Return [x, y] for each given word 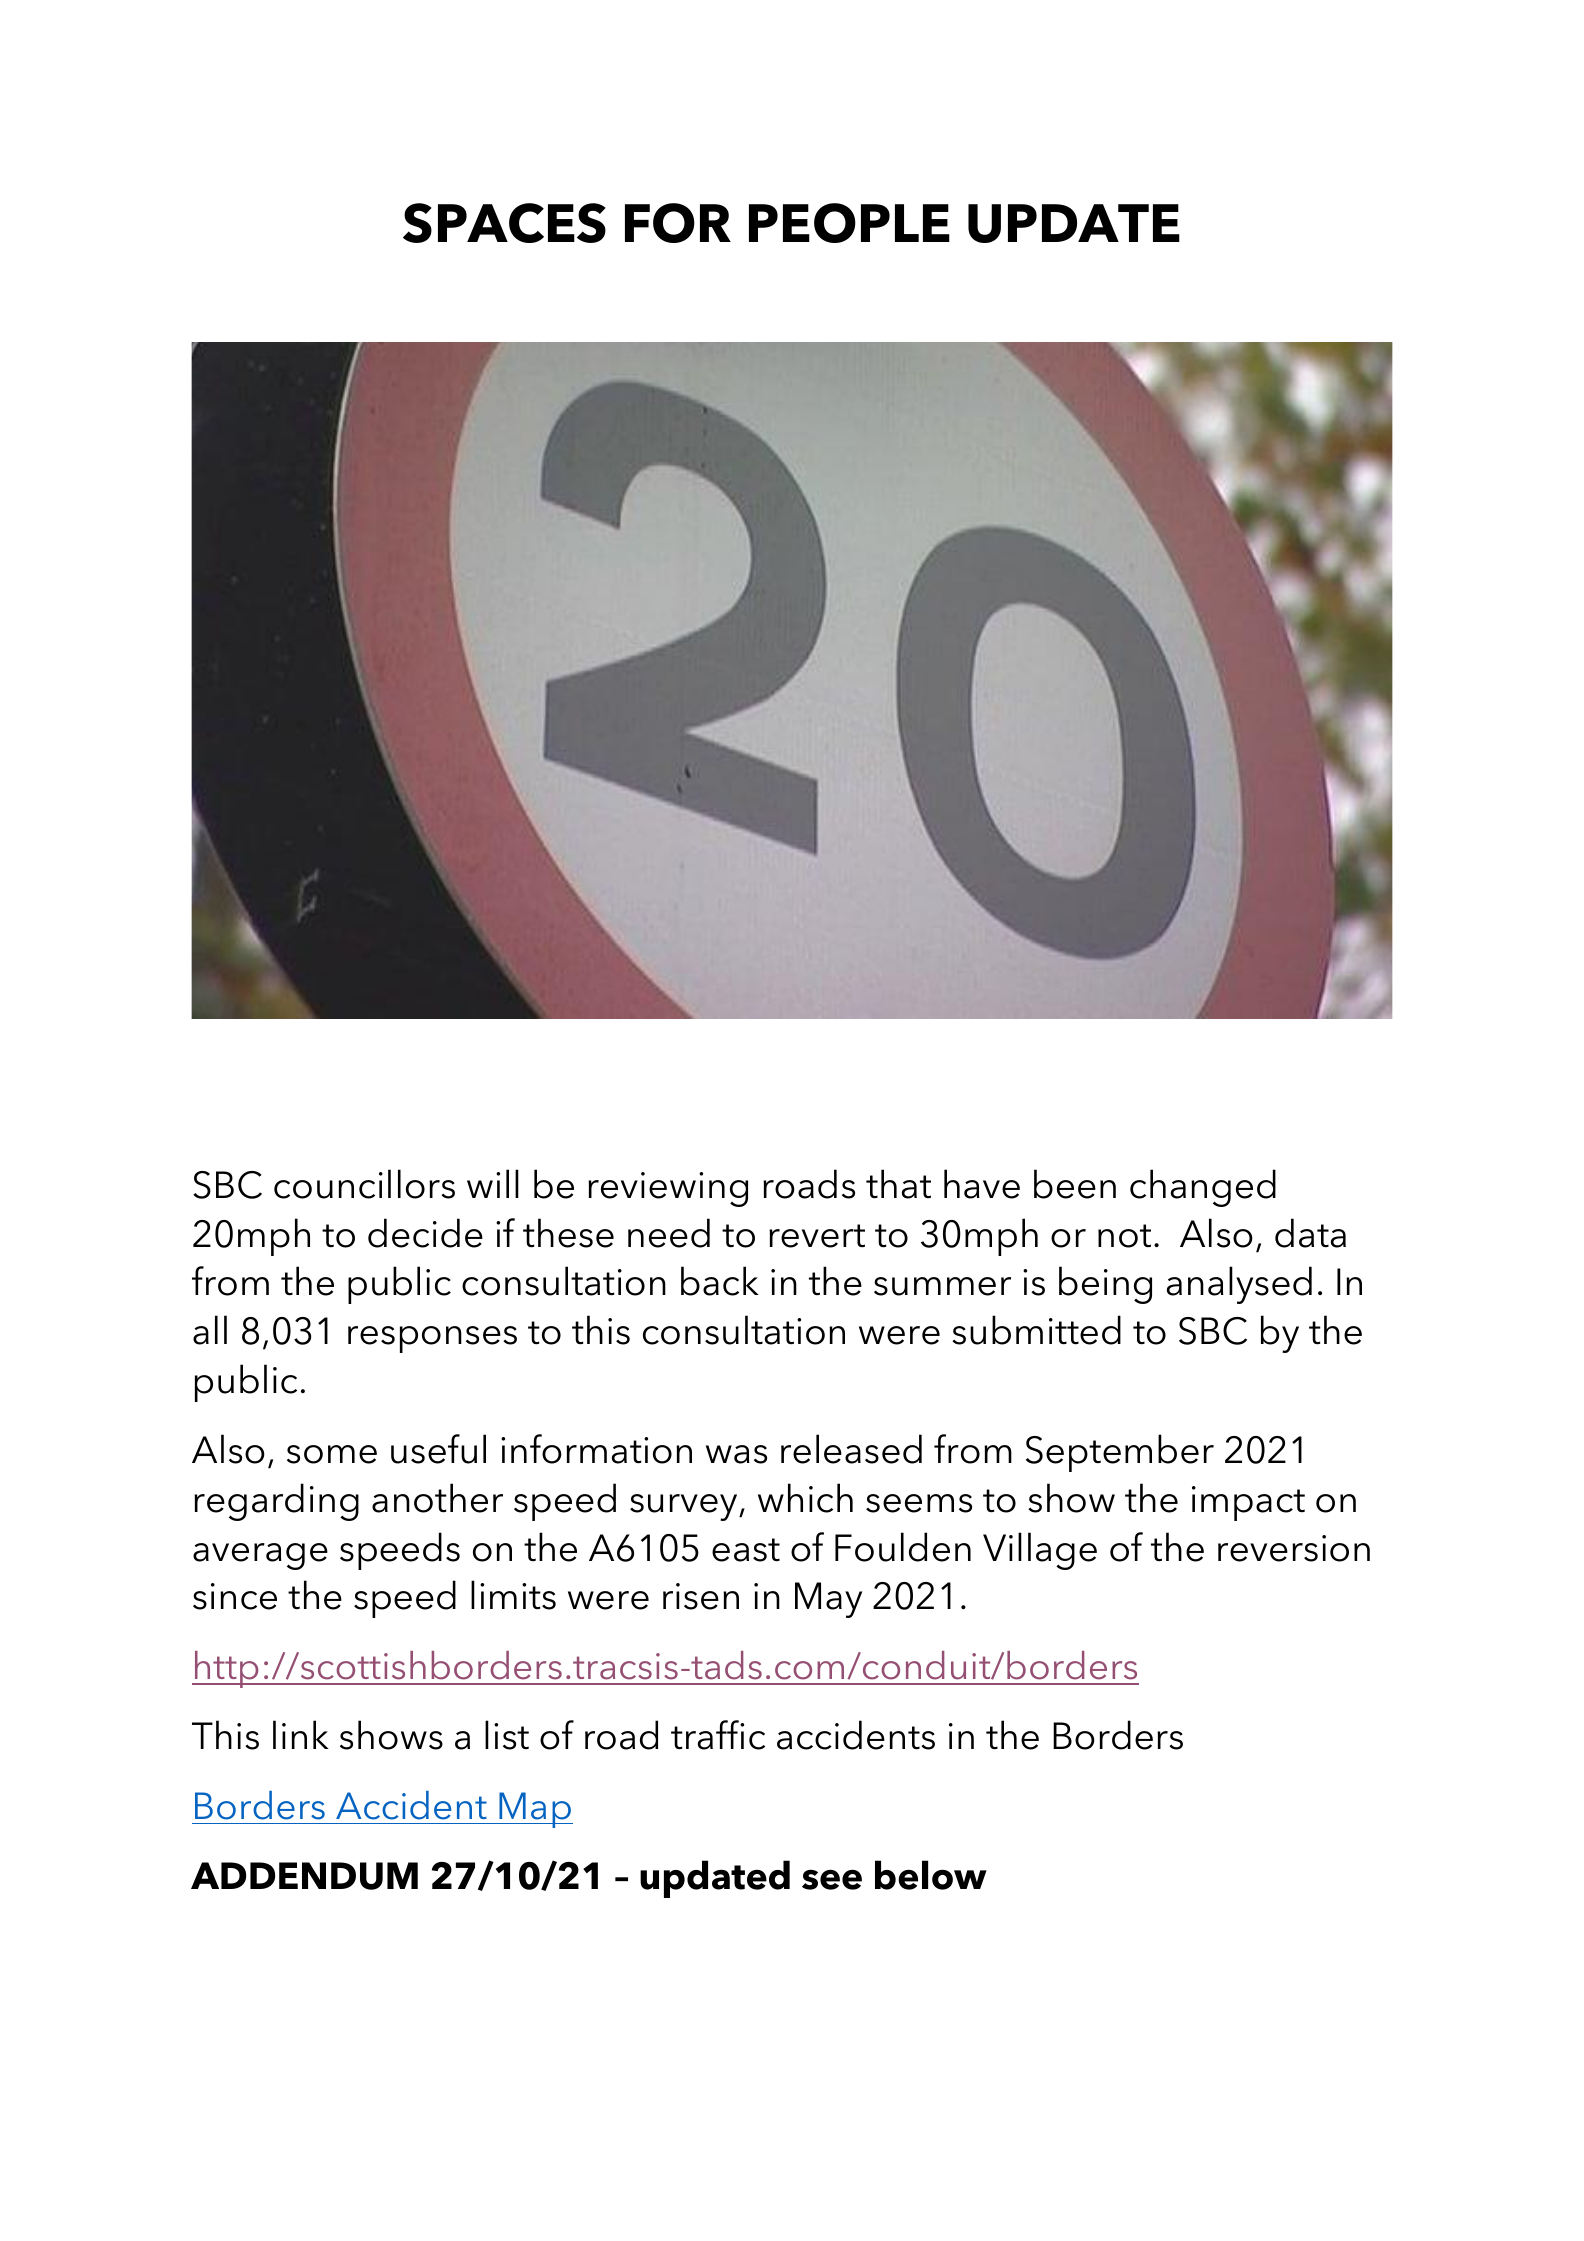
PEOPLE [849, 223]
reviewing [668, 1189]
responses [432, 1339]
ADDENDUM [304, 1876]
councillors [364, 1184]
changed [1203, 1188]
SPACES [504, 223]
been [1075, 1184]
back [720, 1281]
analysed [1239, 1285]
